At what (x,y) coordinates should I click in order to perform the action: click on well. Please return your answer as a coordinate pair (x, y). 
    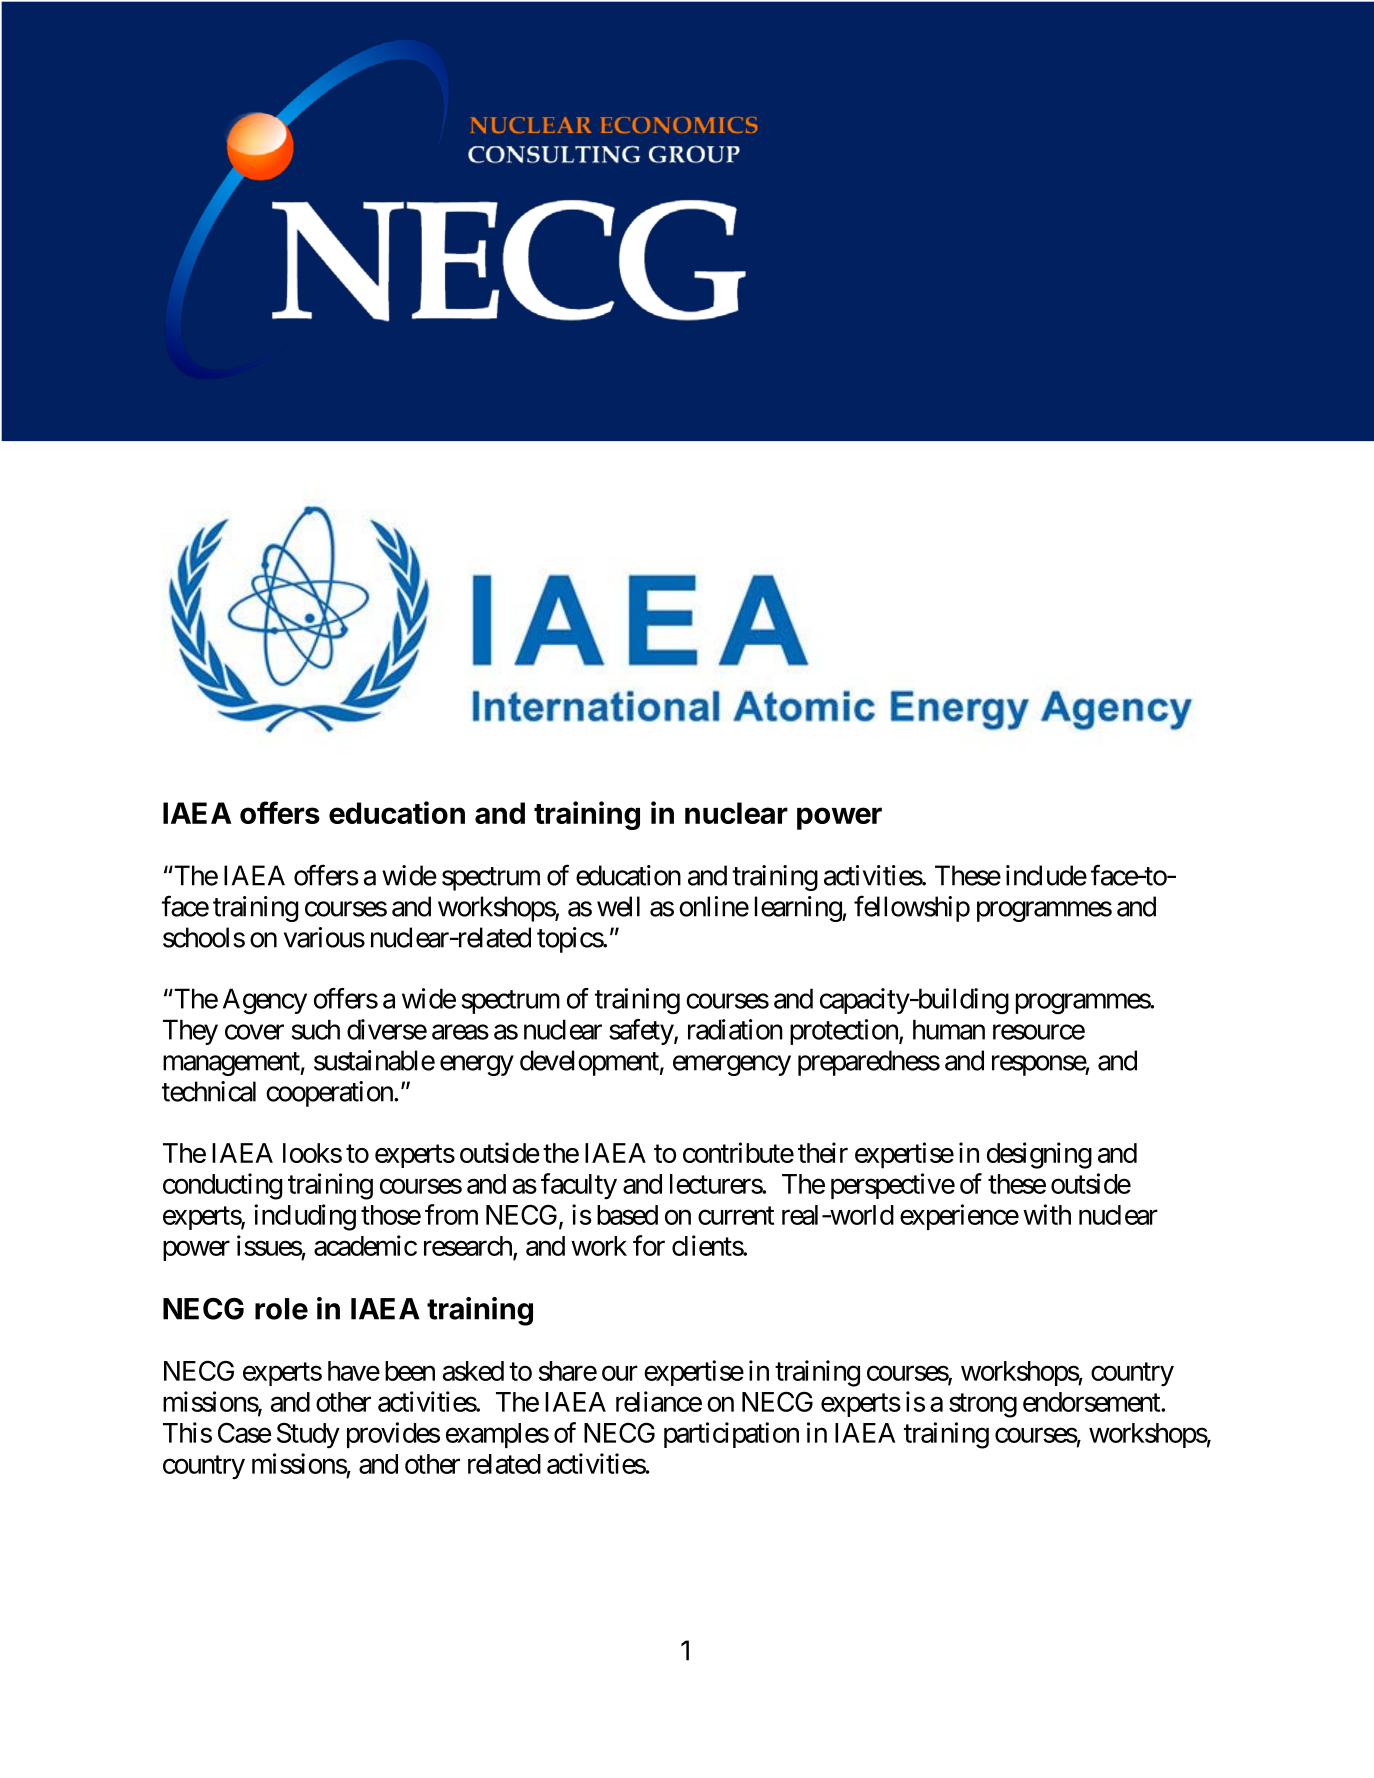
    Looking at the image, I should click on (618, 906).
